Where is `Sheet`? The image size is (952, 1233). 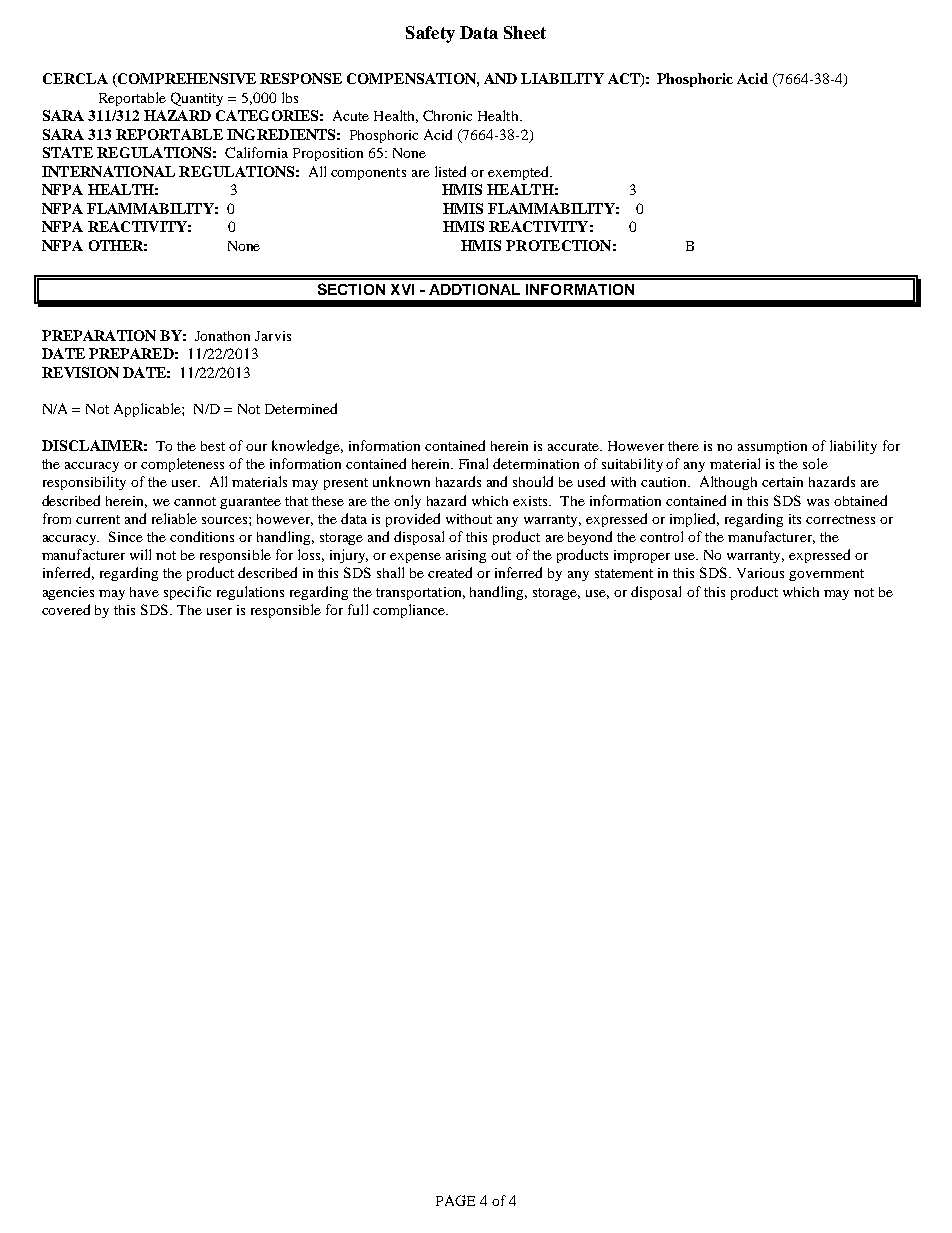
Sheet is located at coordinates (525, 32).
